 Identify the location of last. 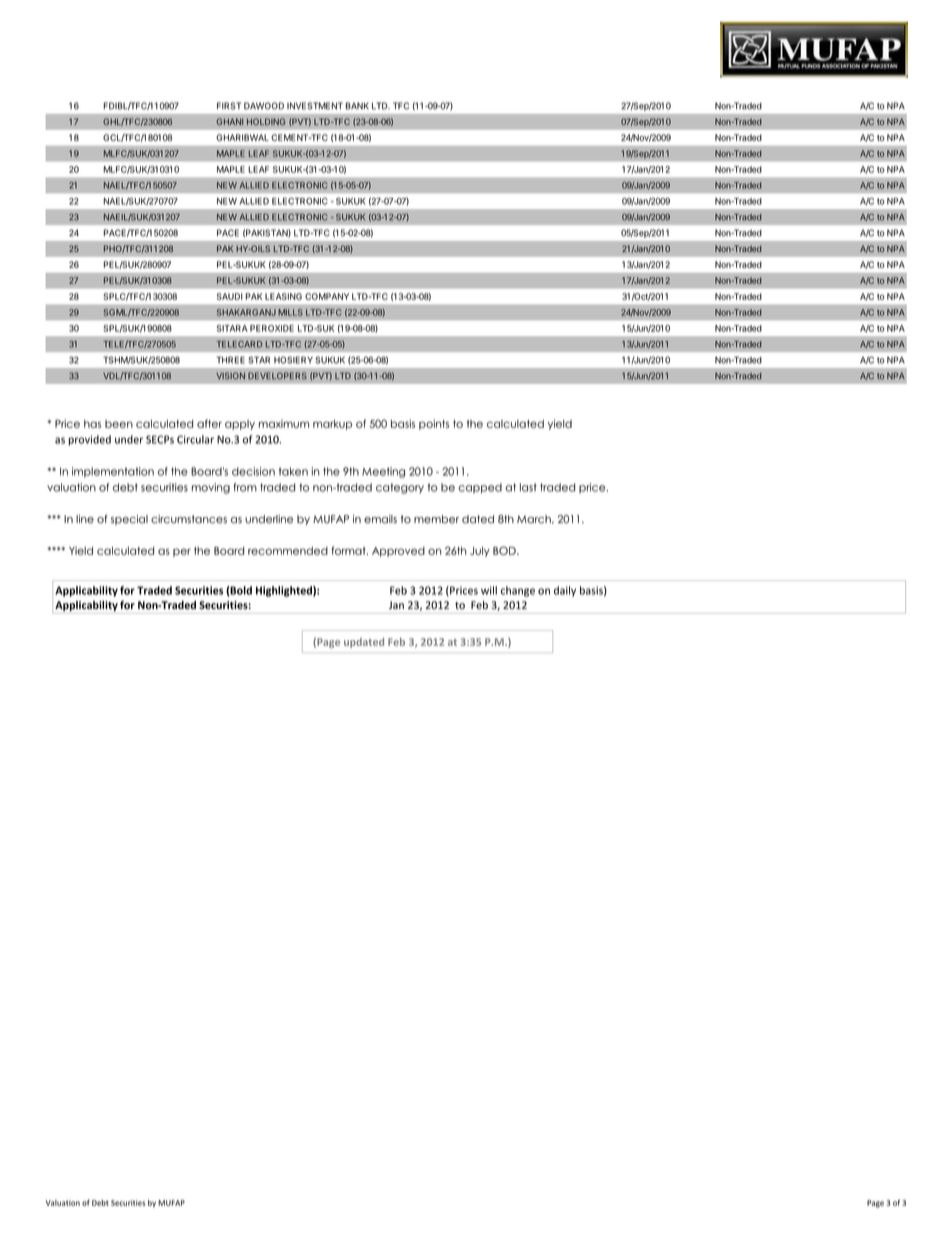
(528, 487).
